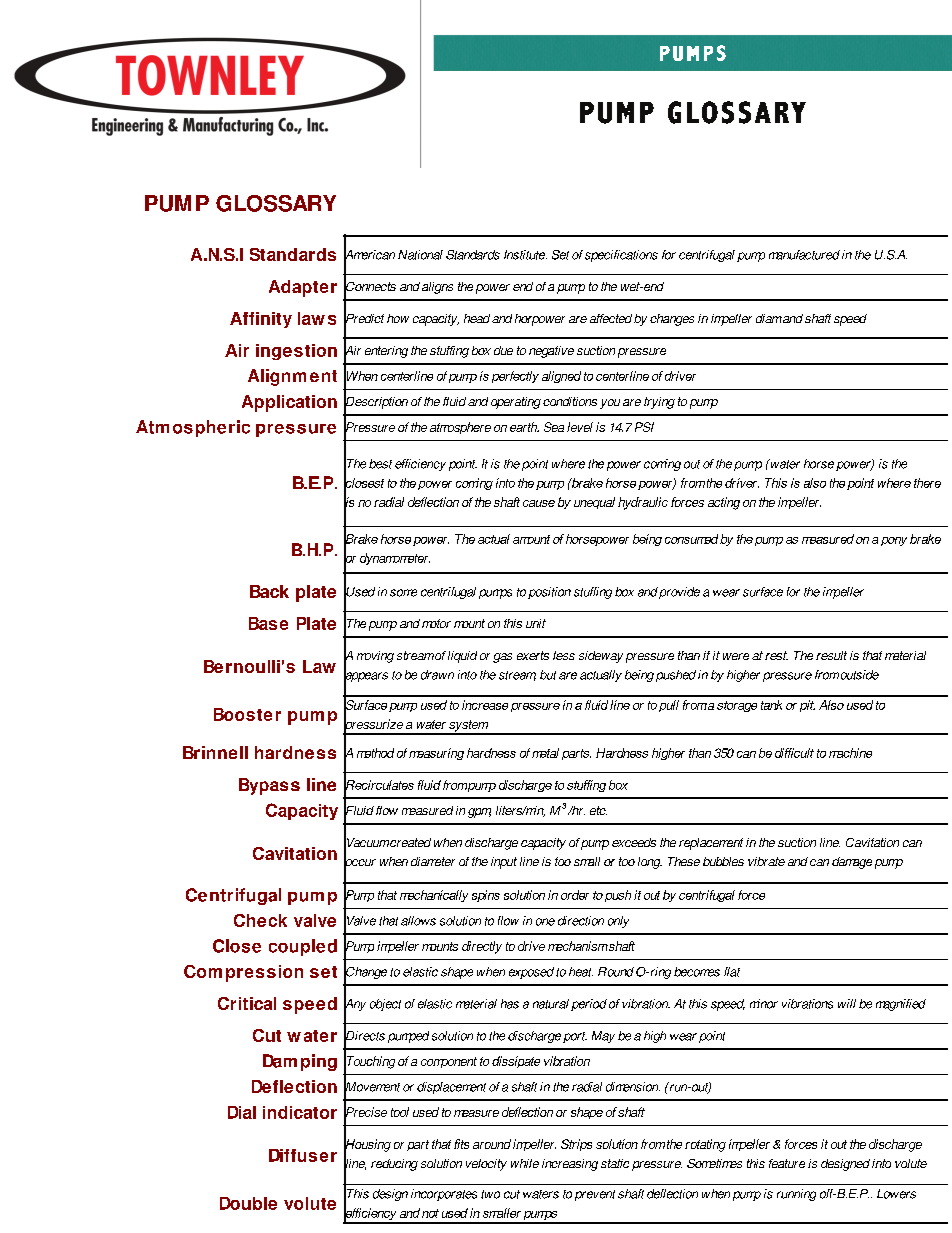 Image resolution: width=952 pixels, height=1233 pixels. What do you see at coordinates (303, 1155) in the image?
I see `Diffuser` at bounding box center [303, 1155].
